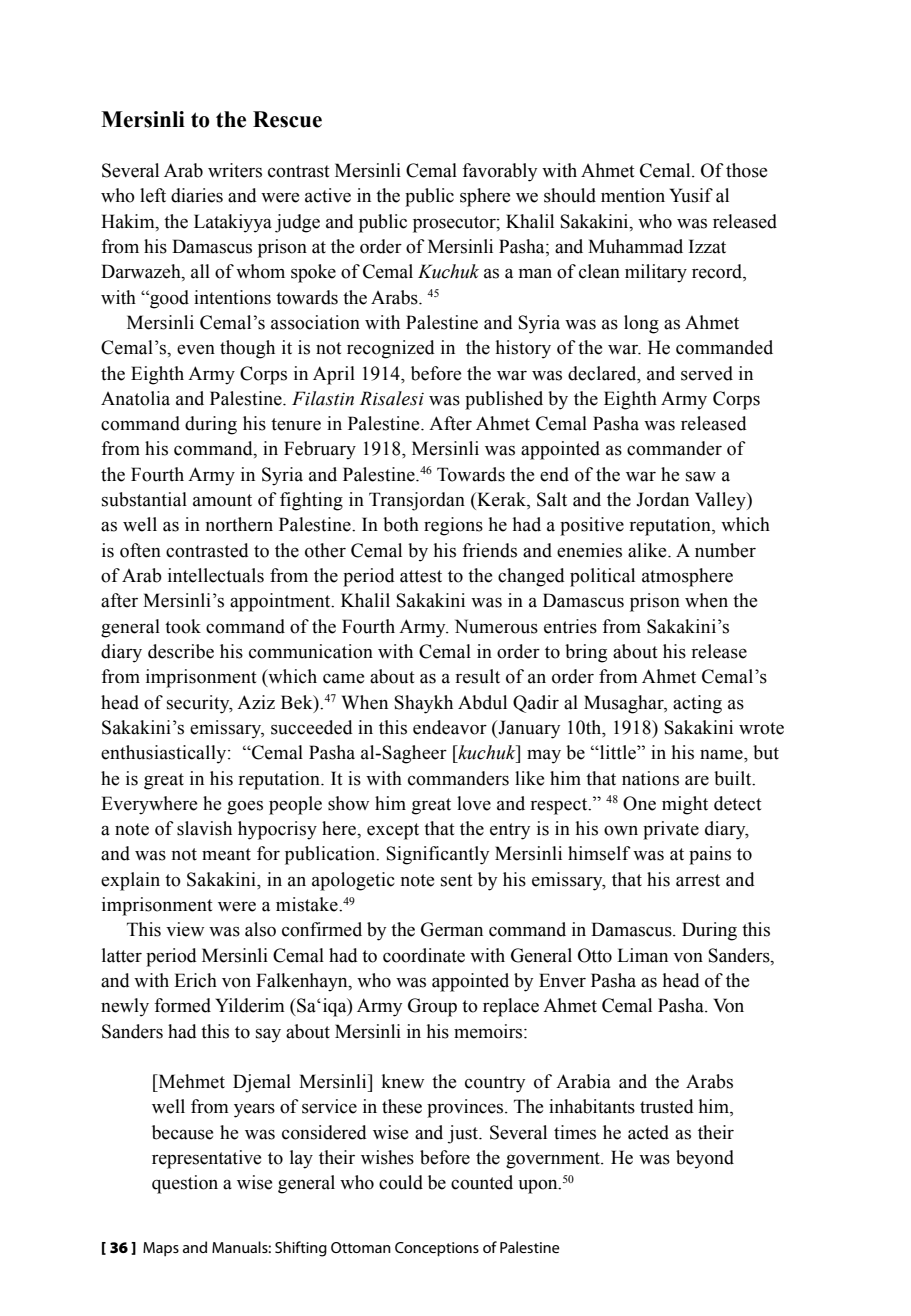 Image resolution: width=911 pixels, height=1316 pixels. Describe the element at coordinates (437, 1249) in the image. I see `Conceptions` at that location.
